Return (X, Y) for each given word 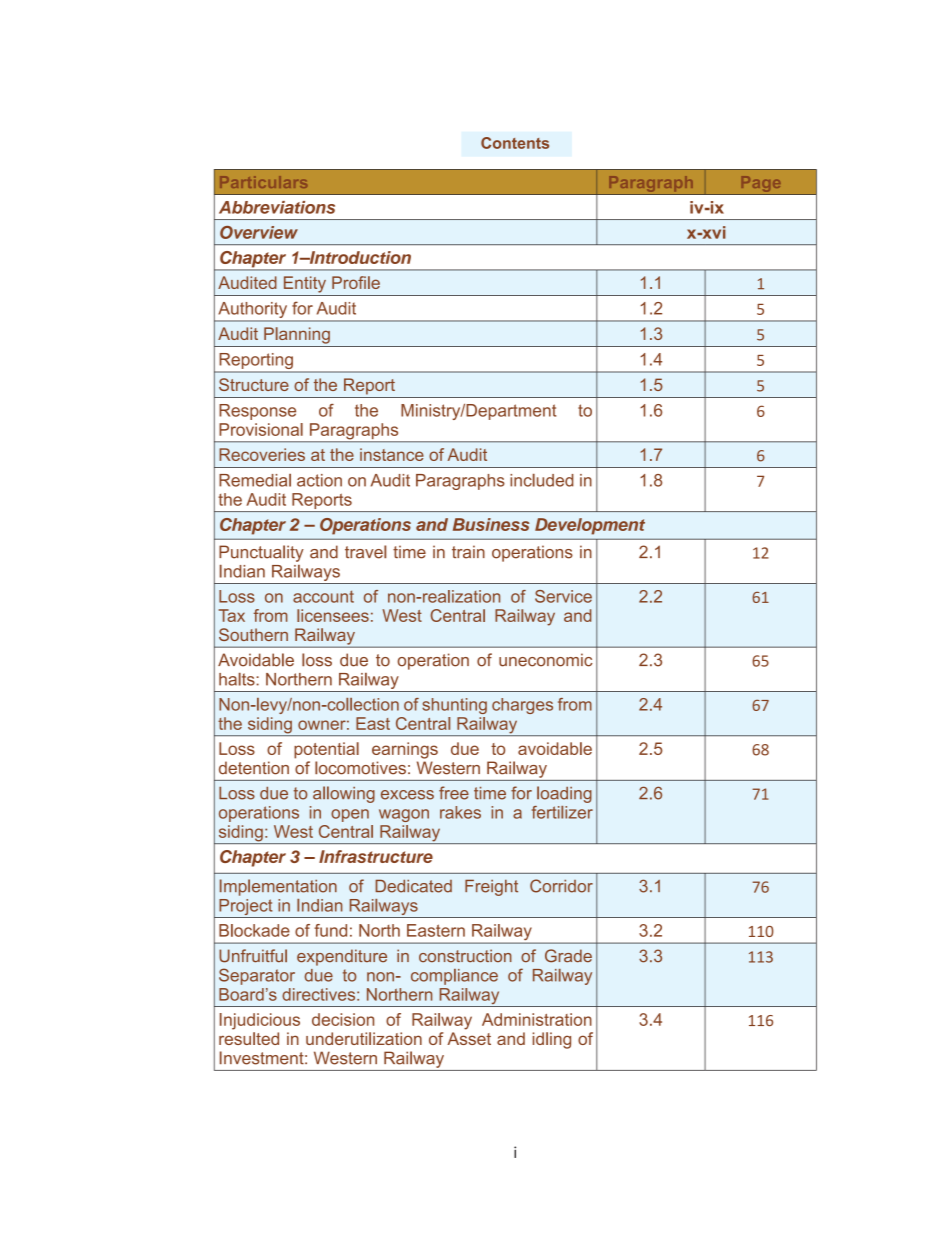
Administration (537, 1019)
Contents (515, 143)
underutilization (364, 1038)
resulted (249, 1038)
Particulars (263, 182)
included (542, 480)
